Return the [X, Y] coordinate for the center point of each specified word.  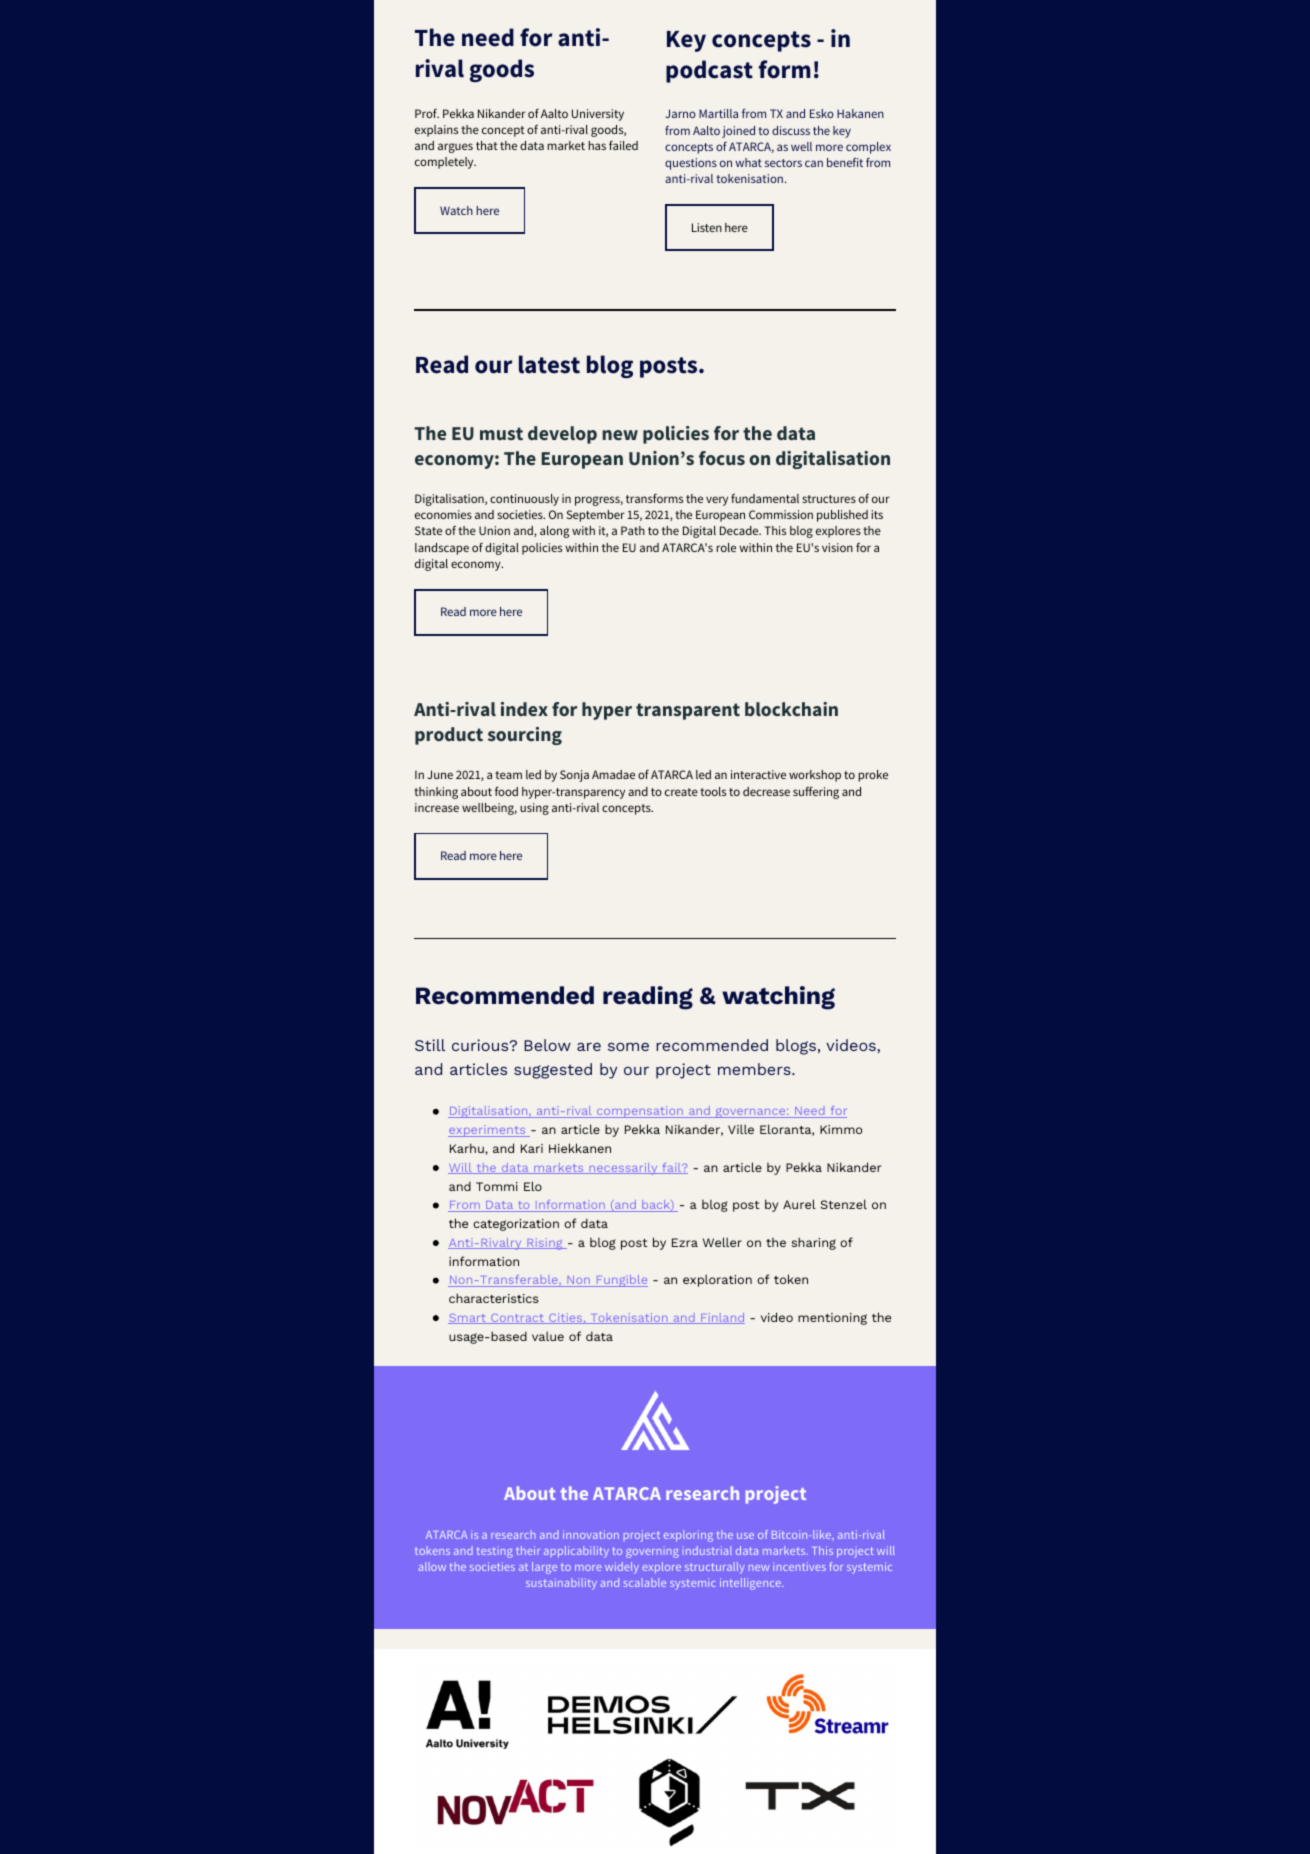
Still [430, 1045]
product [449, 736]
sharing [814, 1243]
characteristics [494, 1298]
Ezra [685, 1242]
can [814, 163]
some [628, 1046]
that [487, 145]
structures [829, 499]
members [755, 1069]
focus [722, 458]
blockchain [791, 709]
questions [691, 164]
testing [495, 1552]
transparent [688, 711]
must [501, 433]
